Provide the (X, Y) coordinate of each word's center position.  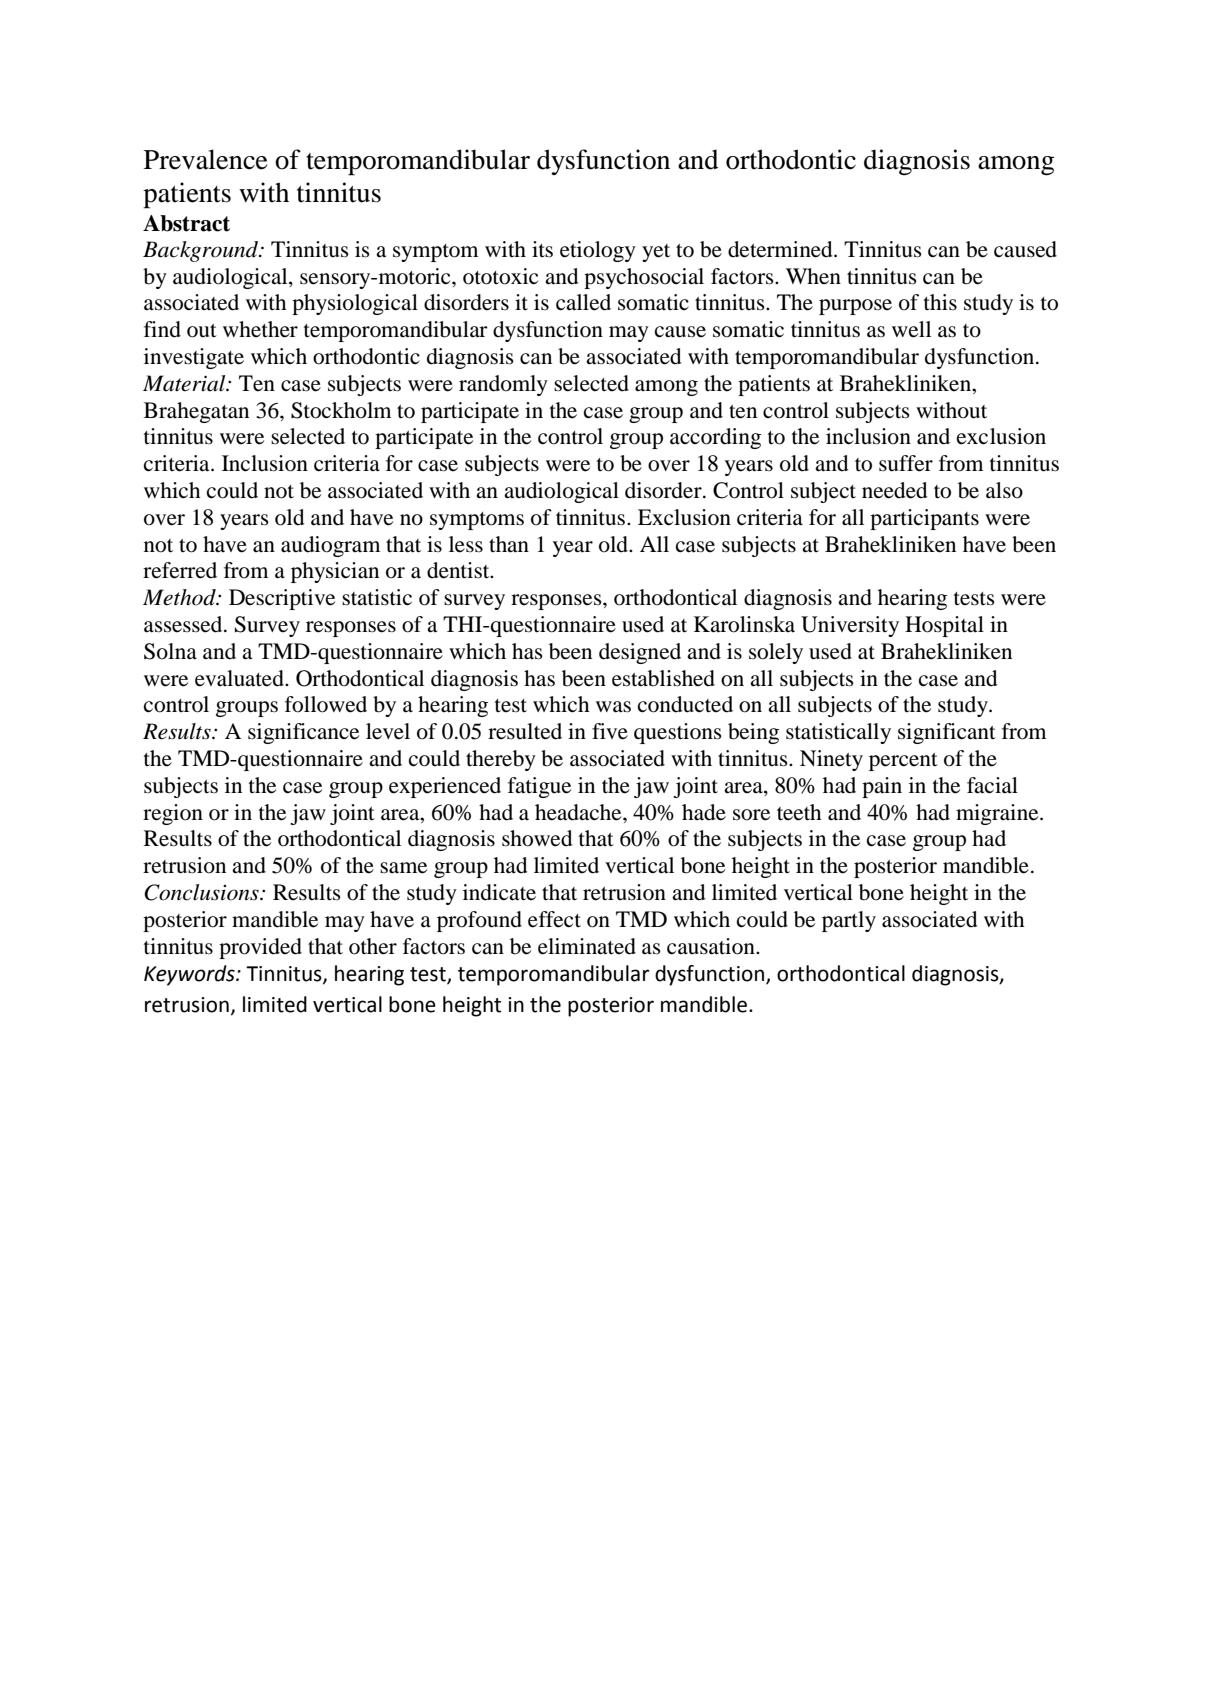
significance (303, 733)
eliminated (587, 946)
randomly (503, 385)
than (509, 544)
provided (260, 948)
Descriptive (282, 599)
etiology (598, 251)
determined (781, 249)
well (911, 329)
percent (903, 762)
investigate (194, 358)
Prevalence (206, 159)
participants (924, 519)
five (610, 731)
